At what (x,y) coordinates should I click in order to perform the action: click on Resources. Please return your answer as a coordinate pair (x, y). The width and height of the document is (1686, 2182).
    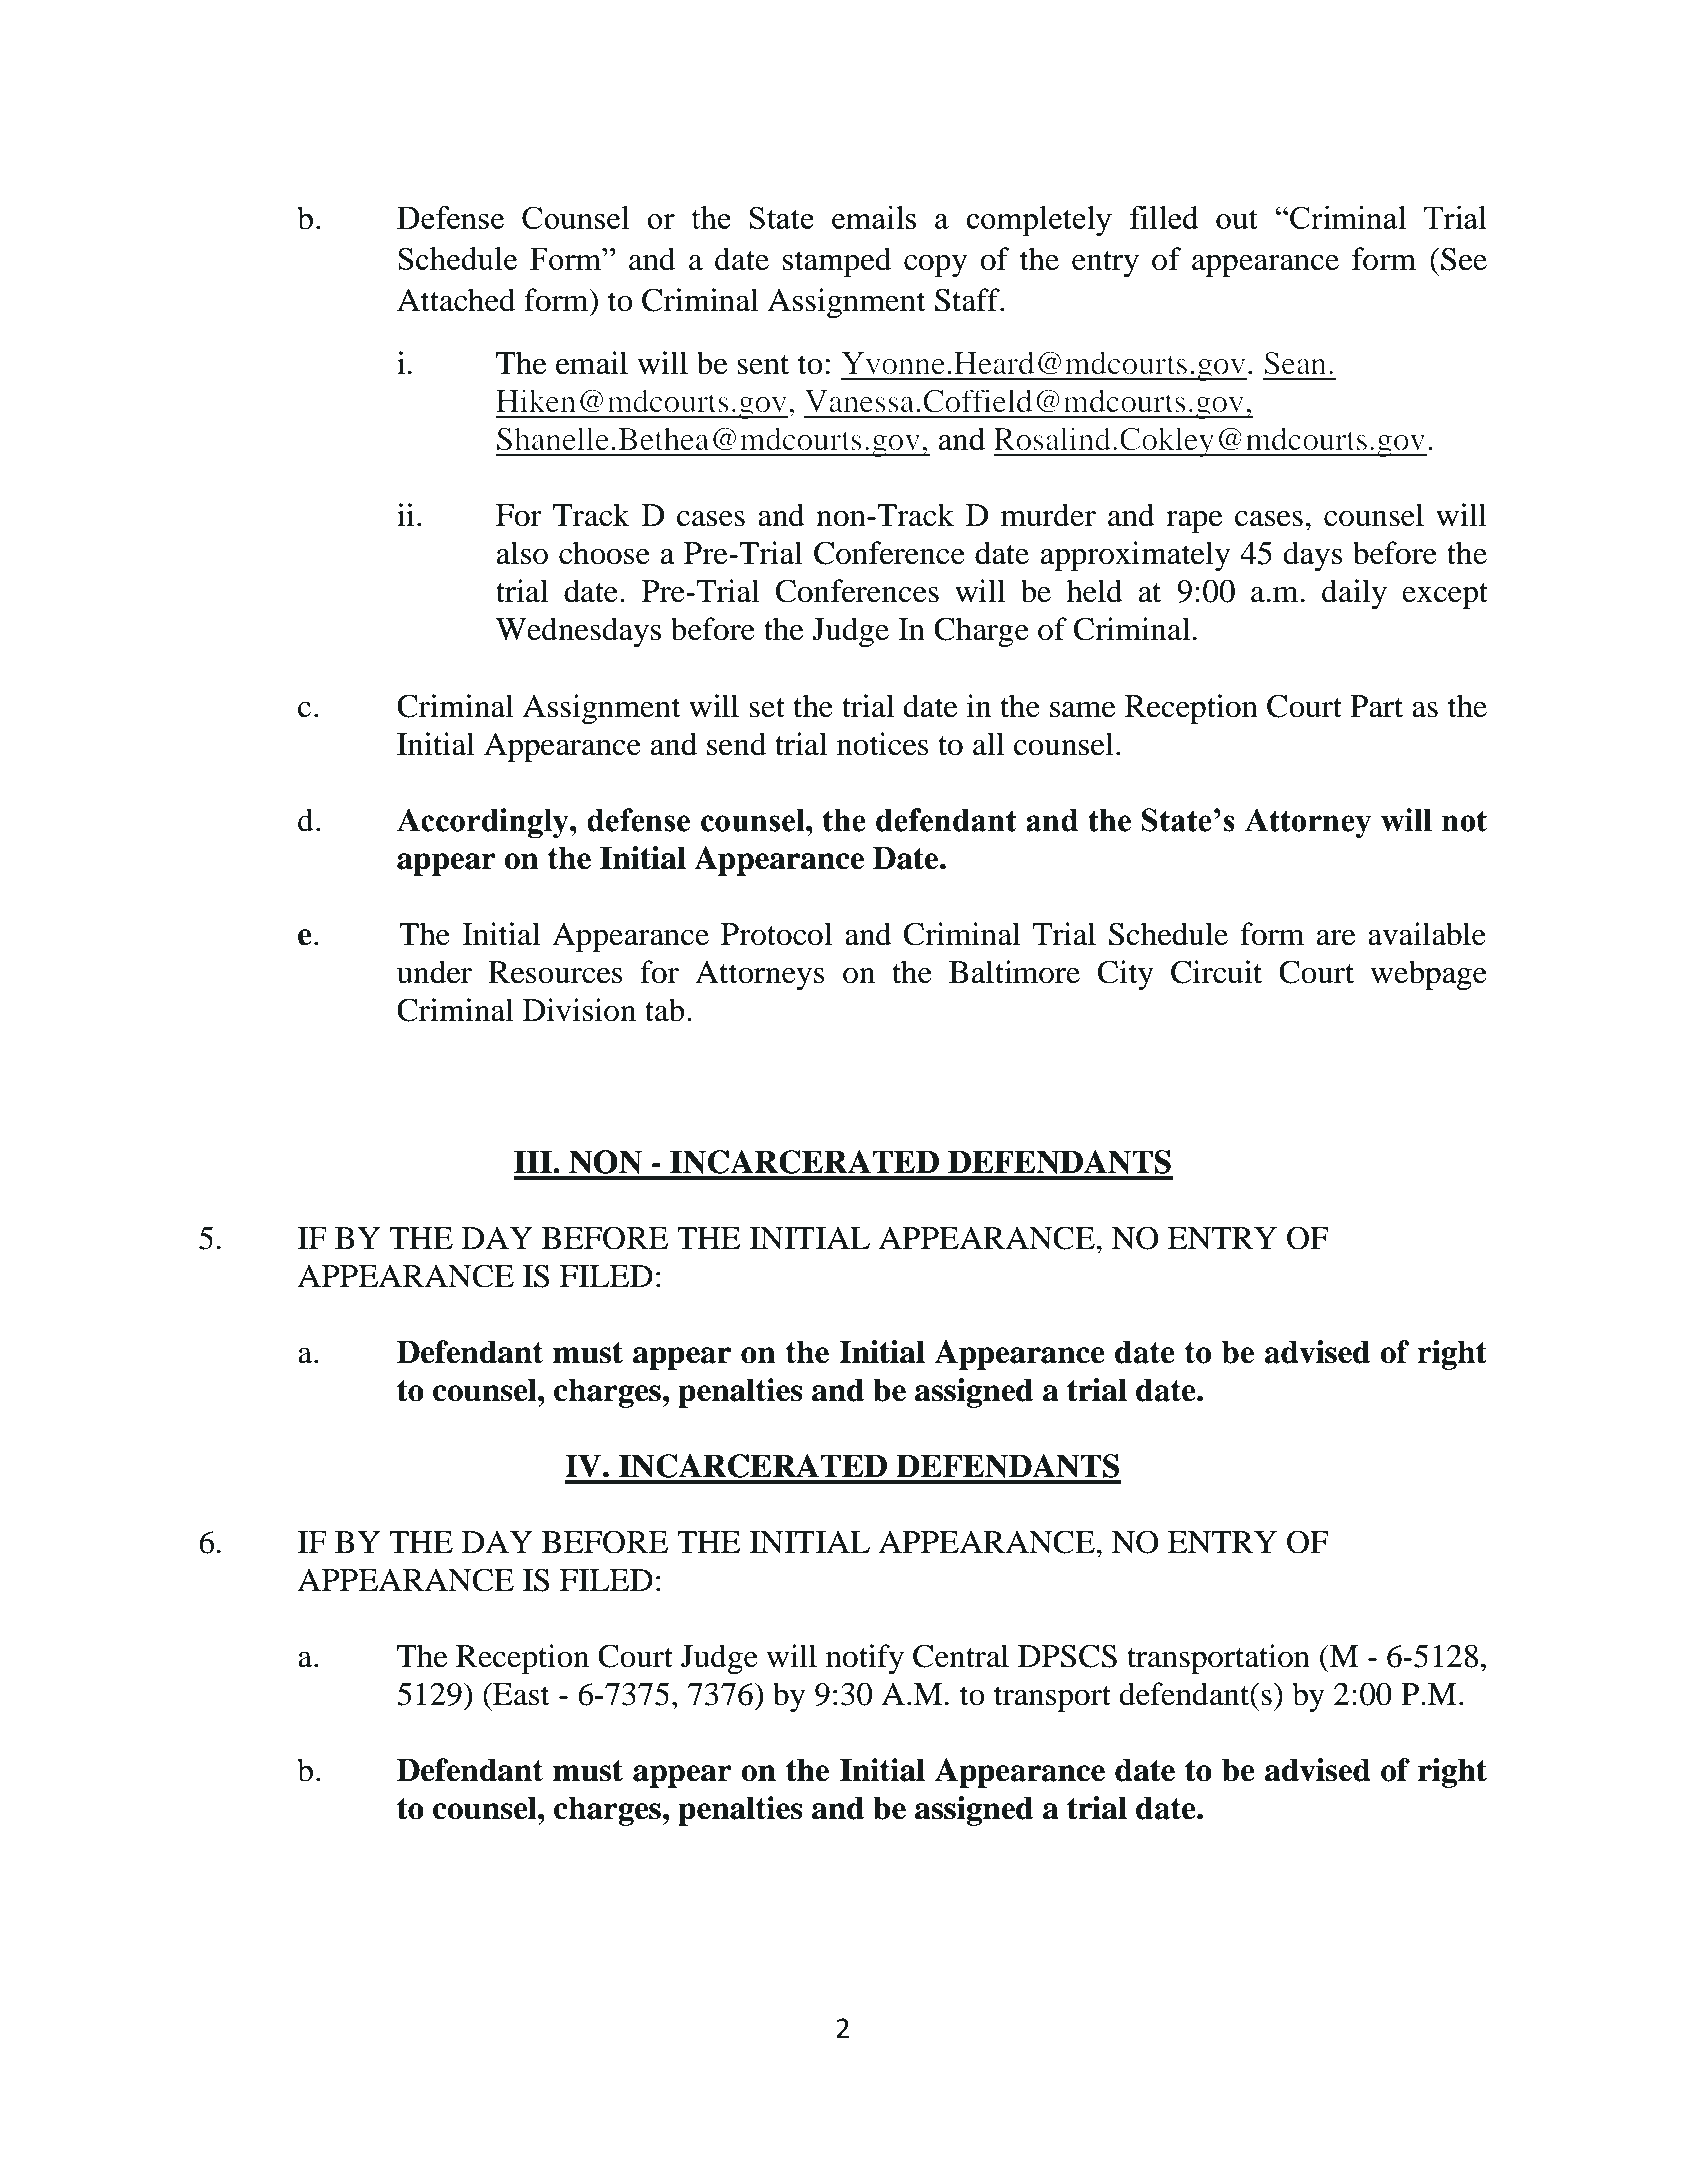
    Looking at the image, I should click on (555, 972).
